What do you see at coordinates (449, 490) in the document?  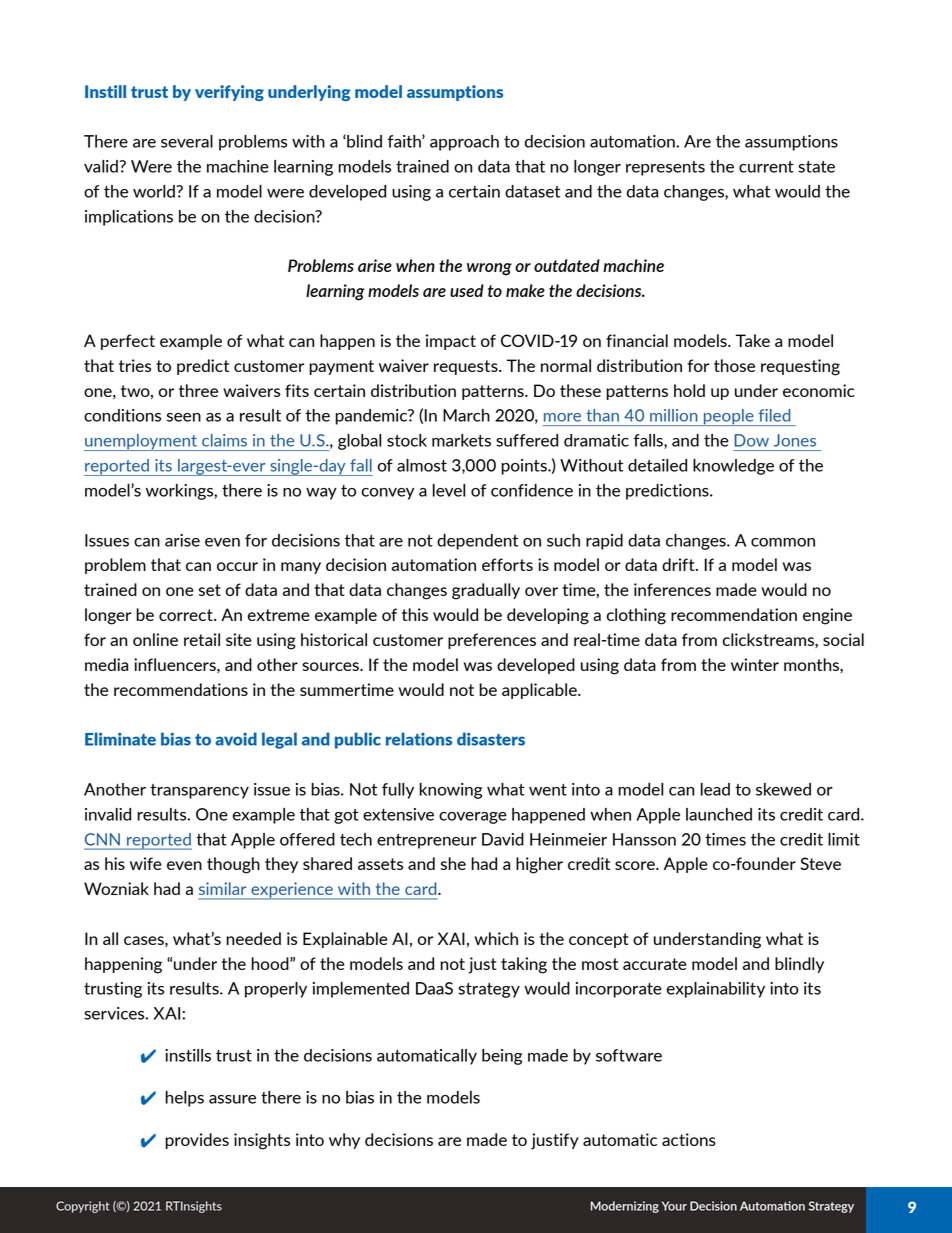 I see `level` at bounding box center [449, 490].
